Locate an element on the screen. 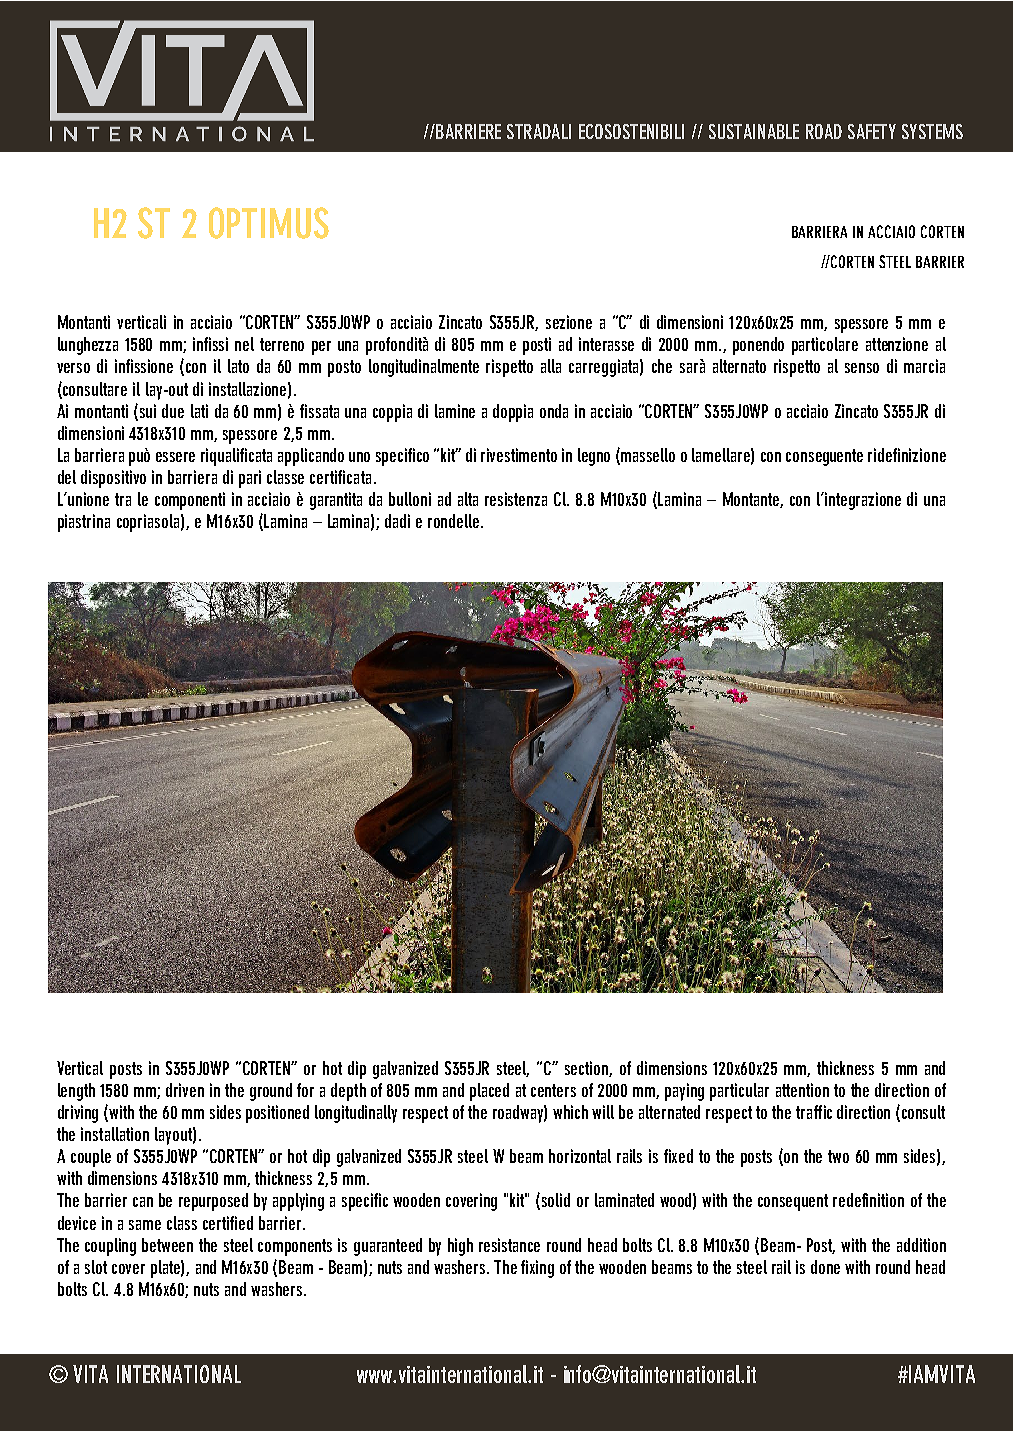 The width and height of the screenshot is (1013, 1432). alta is located at coordinates (468, 499).
